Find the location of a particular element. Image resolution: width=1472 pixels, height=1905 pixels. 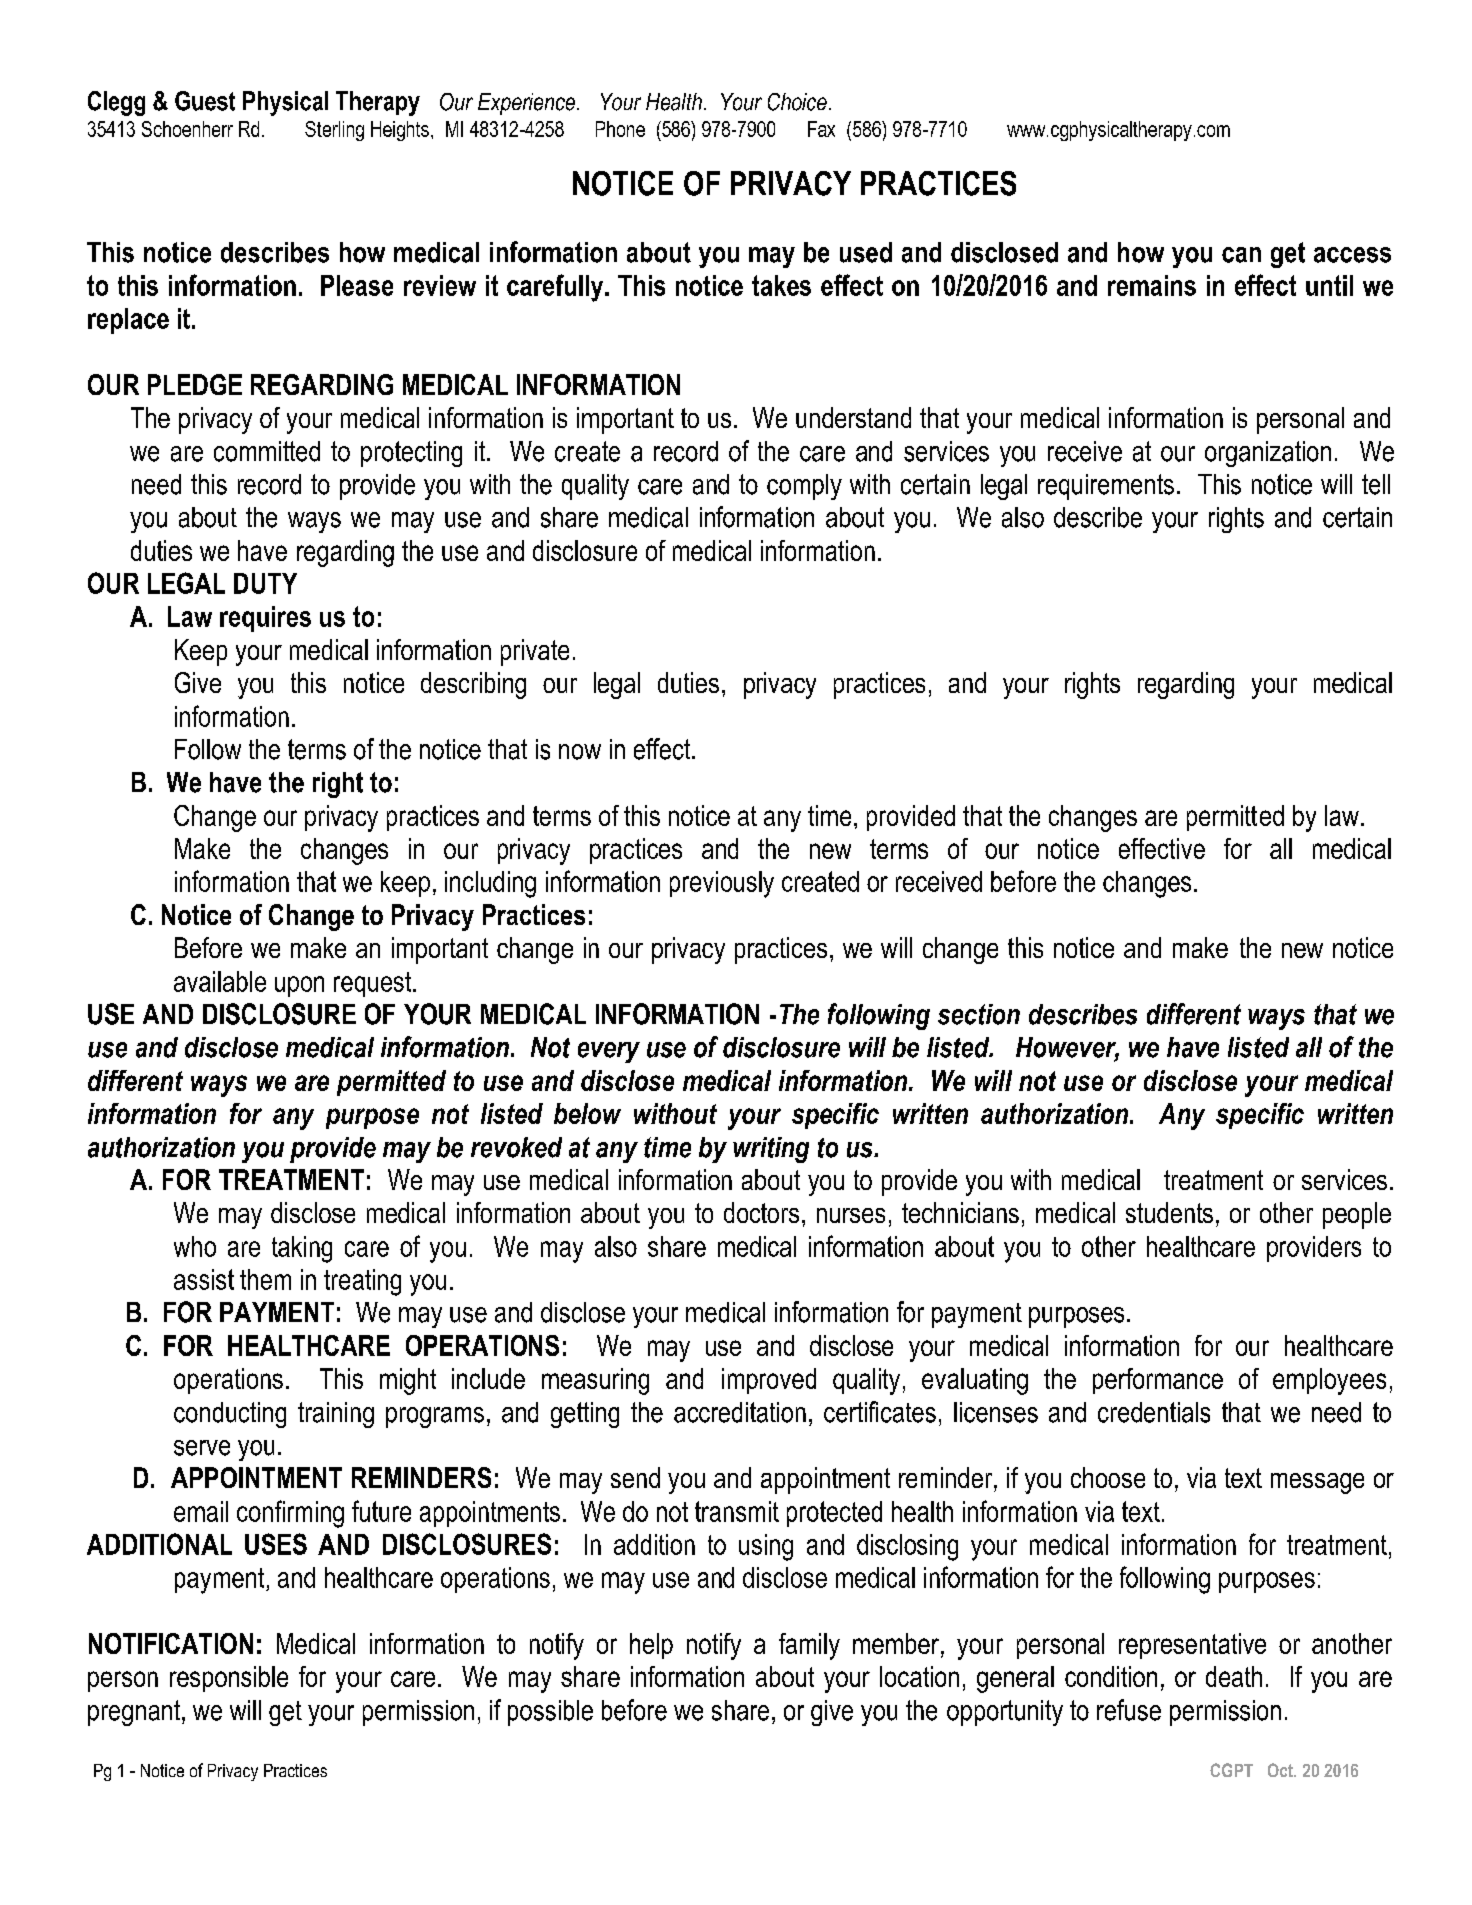

responsible is located at coordinates (229, 1679).
